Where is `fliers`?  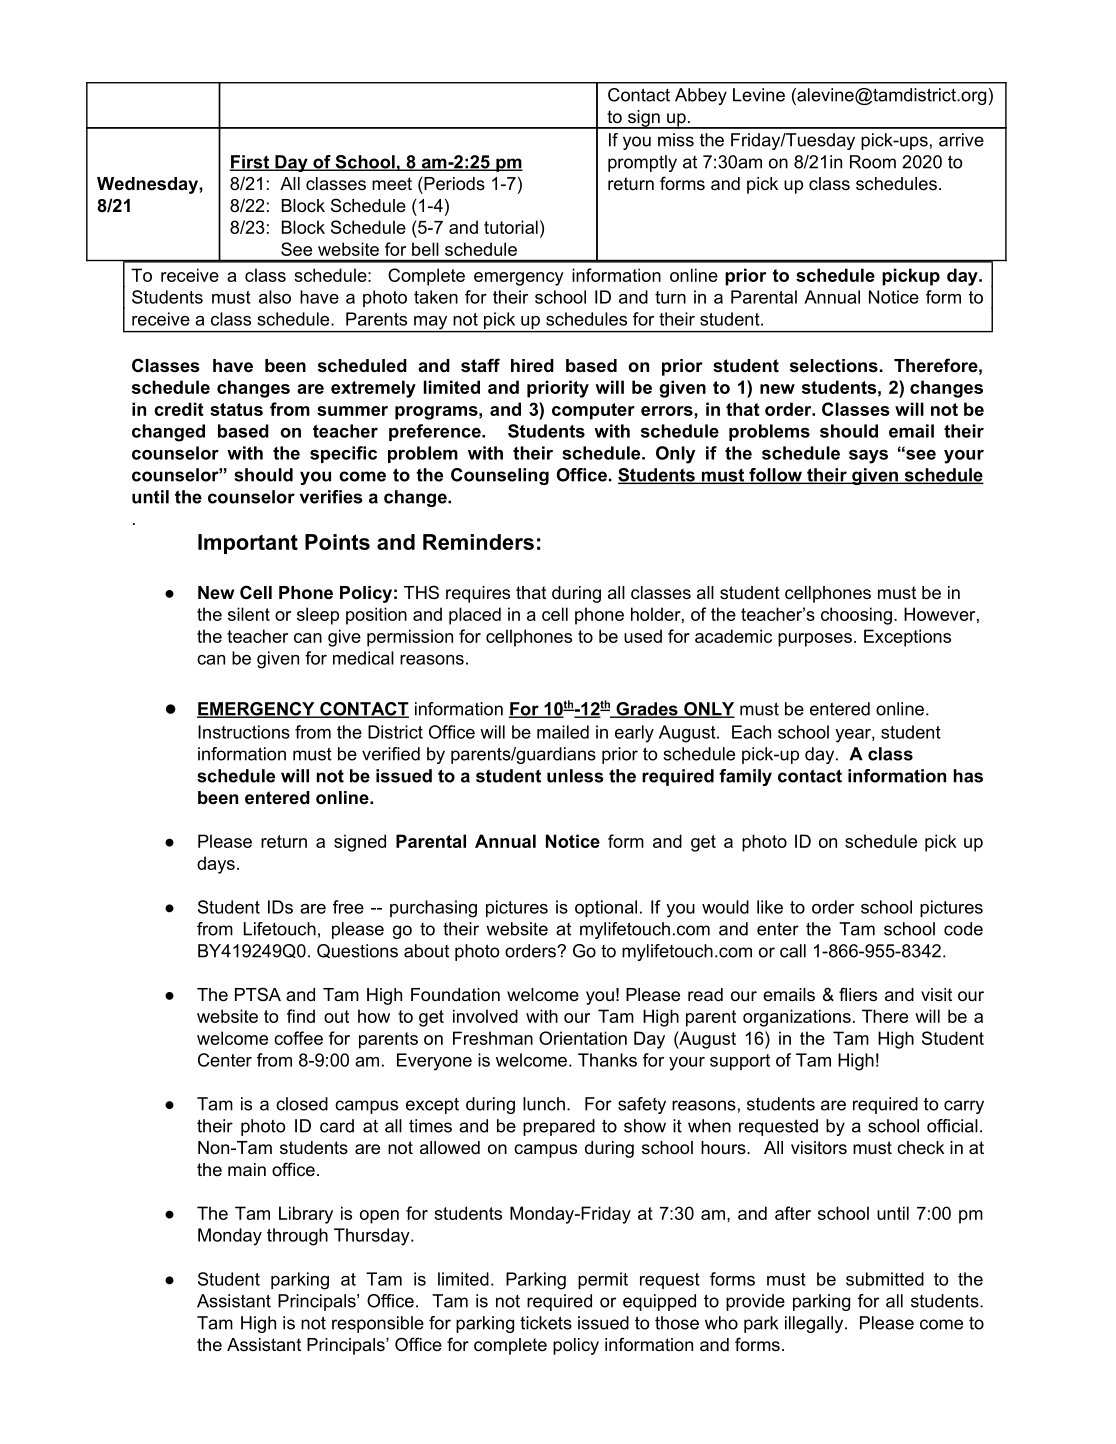 fliers is located at coordinates (858, 994).
